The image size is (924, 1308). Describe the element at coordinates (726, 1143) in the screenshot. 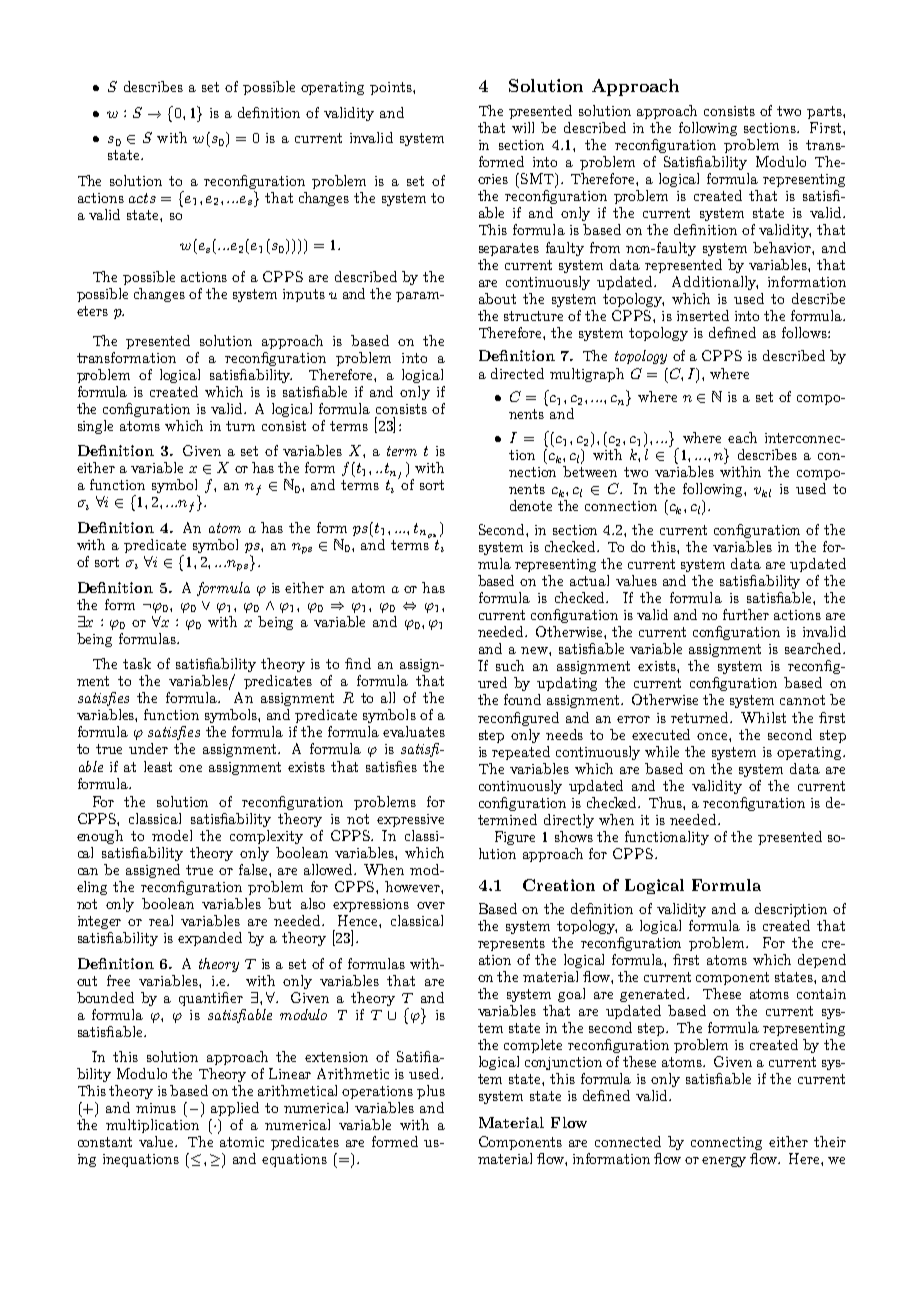

I see `connecting` at that location.
